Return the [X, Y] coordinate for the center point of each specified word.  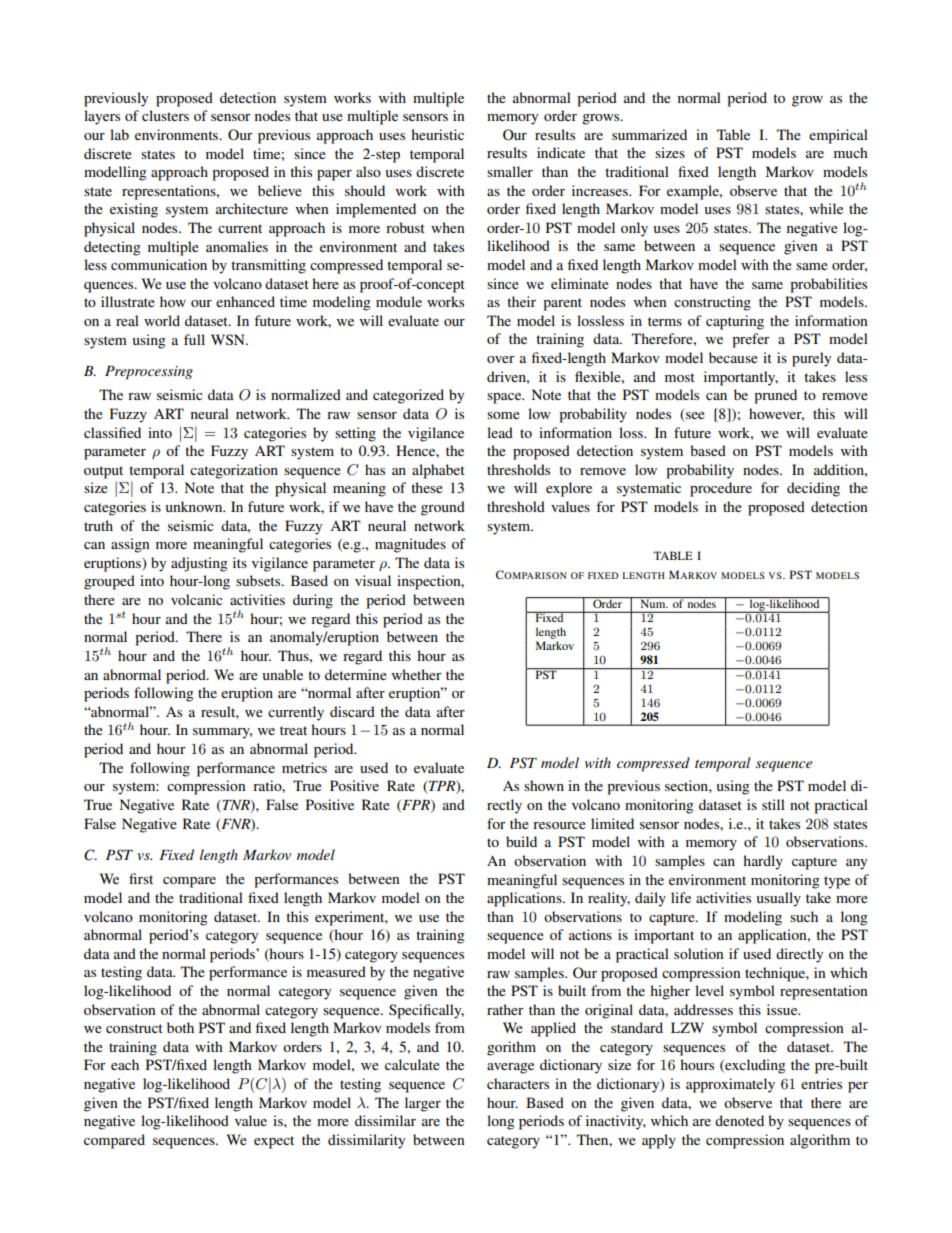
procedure [721, 489]
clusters [165, 115]
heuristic [437, 134]
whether [417, 674]
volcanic [197, 599]
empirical [838, 136]
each [125, 1064]
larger [423, 1104]
